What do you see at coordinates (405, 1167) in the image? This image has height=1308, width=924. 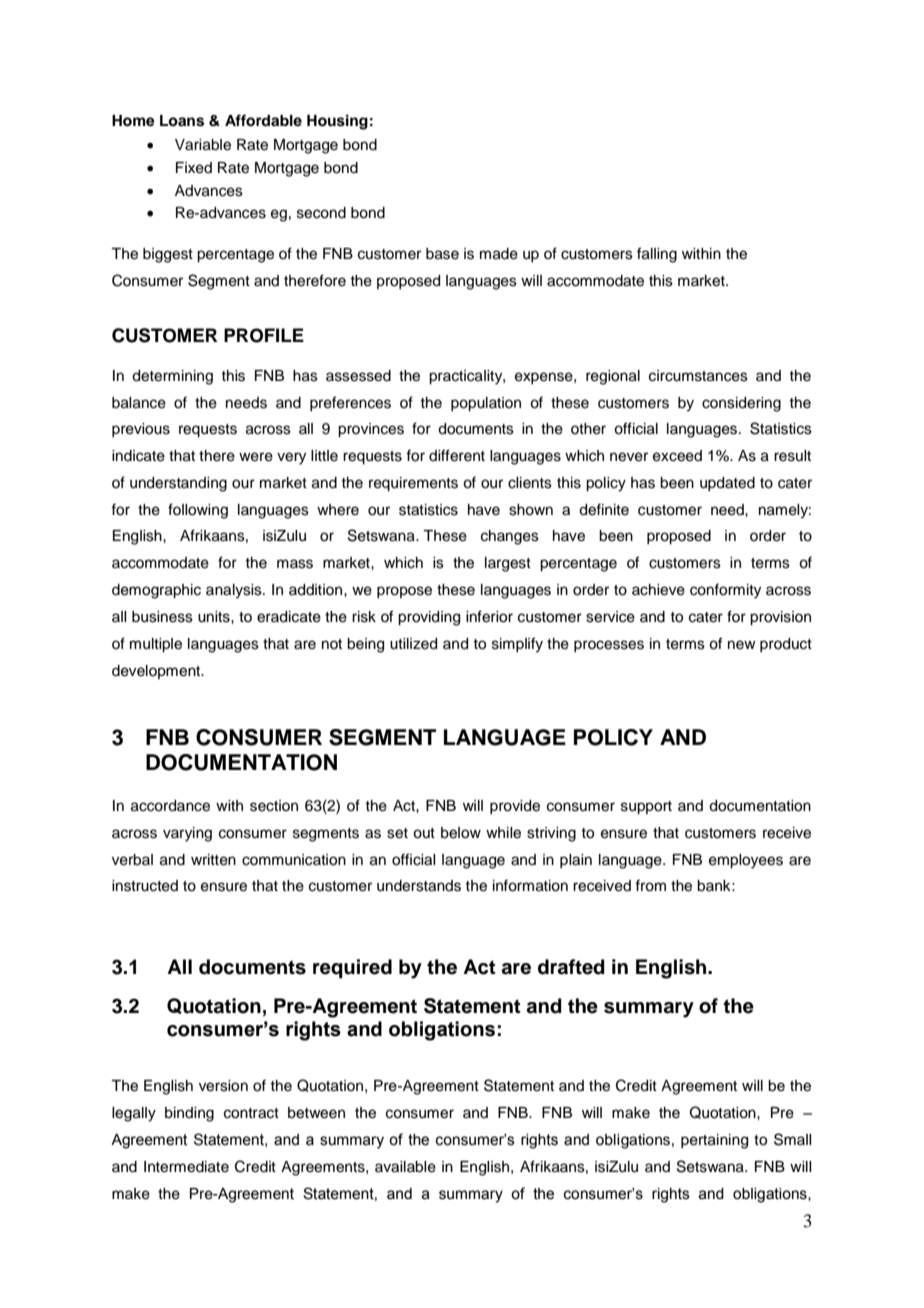 I see `available` at bounding box center [405, 1167].
